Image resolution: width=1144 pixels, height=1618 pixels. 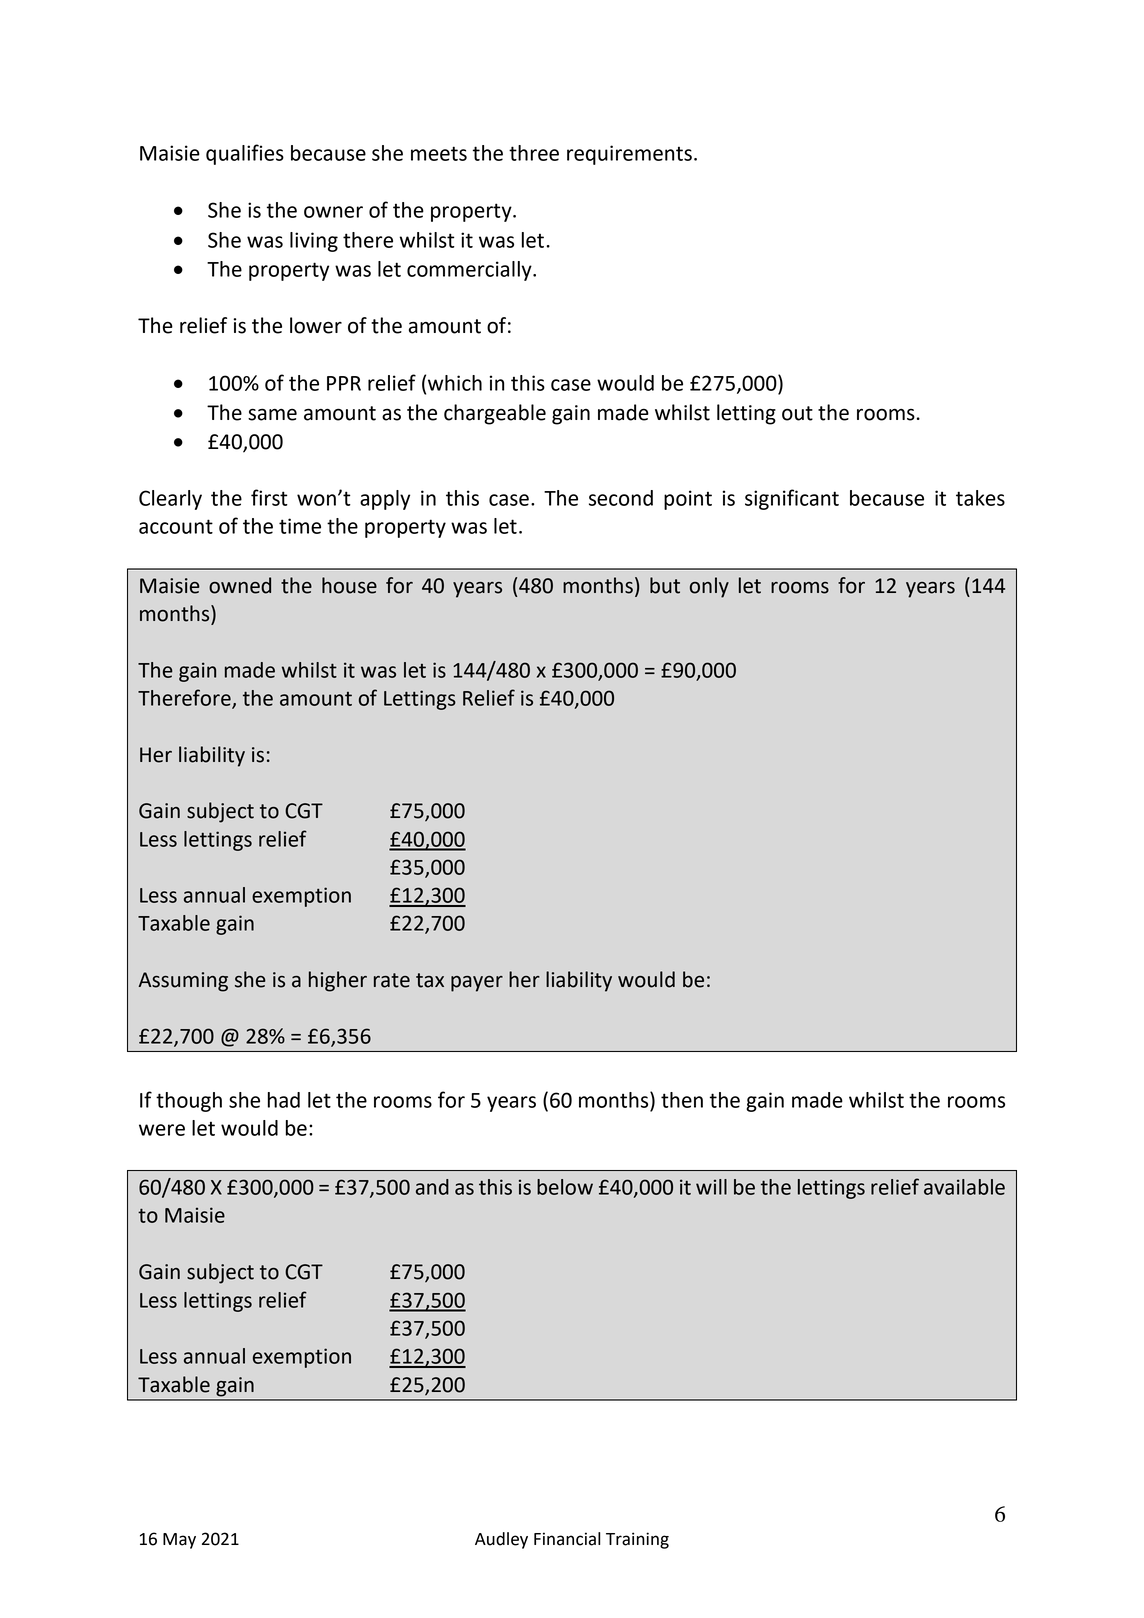 I want to click on had, so click(x=284, y=1100).
